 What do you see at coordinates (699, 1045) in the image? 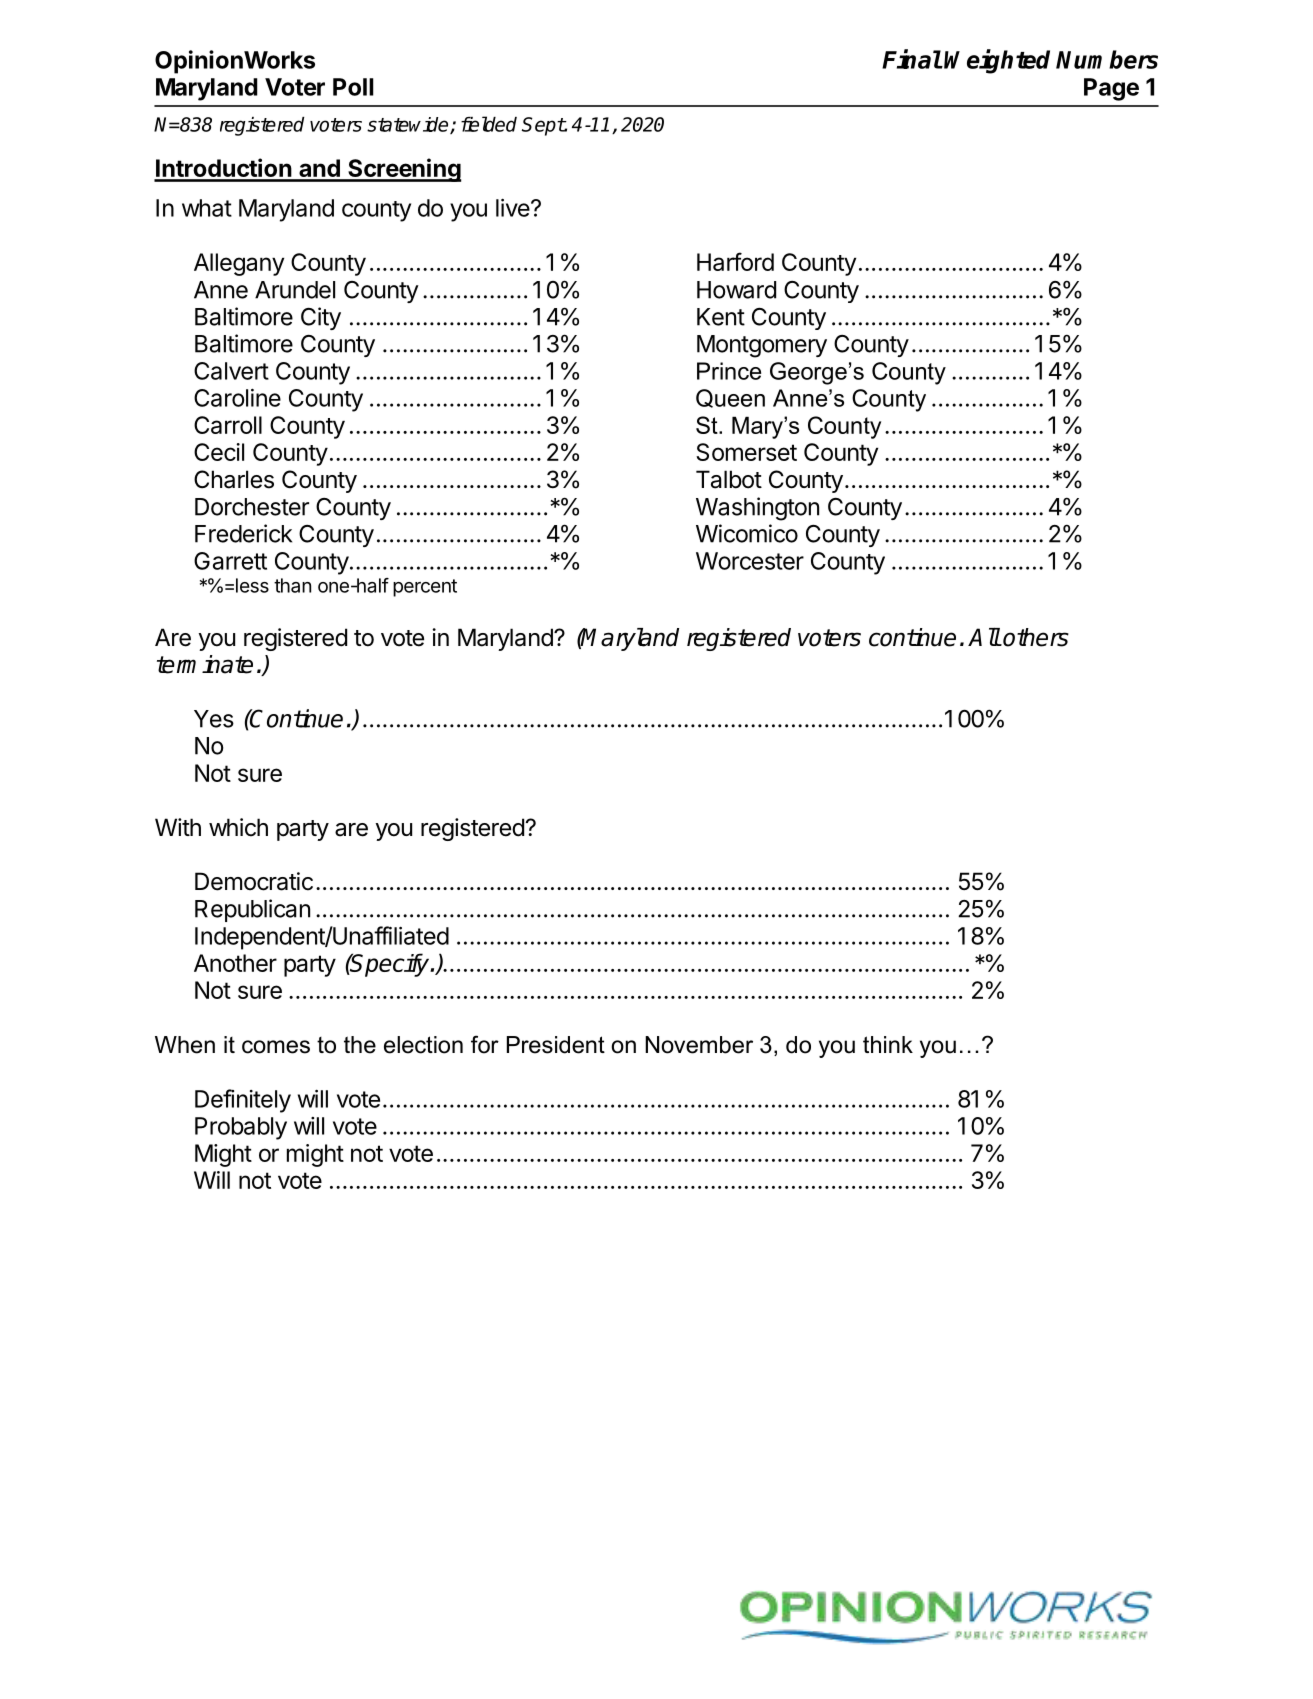
I see `November` at bounding box center [699, 1045].
